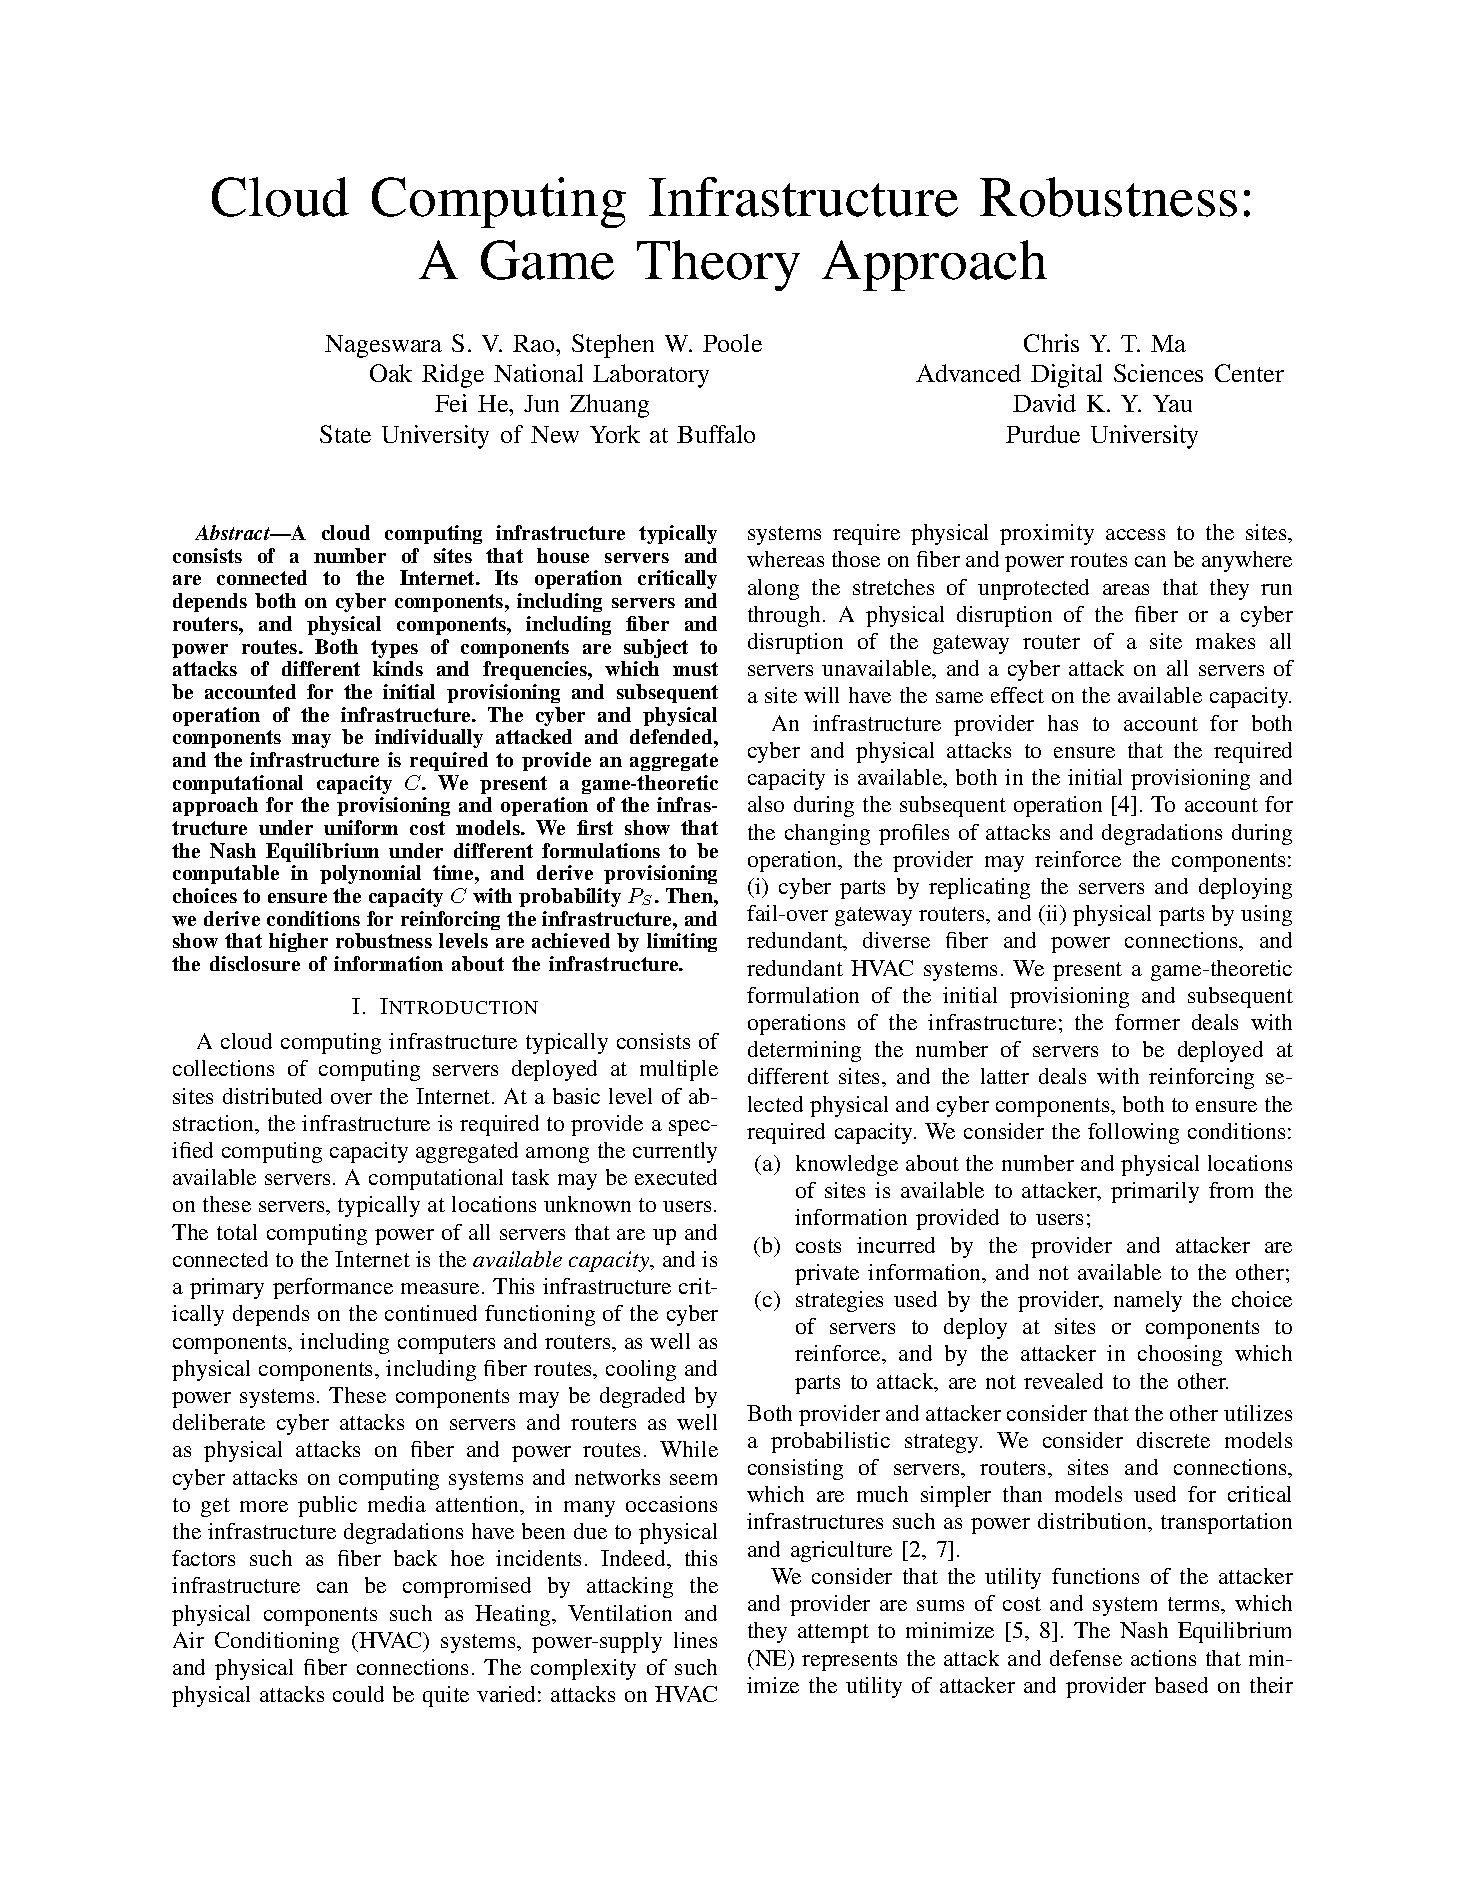  What do you see at coordinates (1063, 723) in the screenshot?
I see `has` at bounding box center [1063, 723].
